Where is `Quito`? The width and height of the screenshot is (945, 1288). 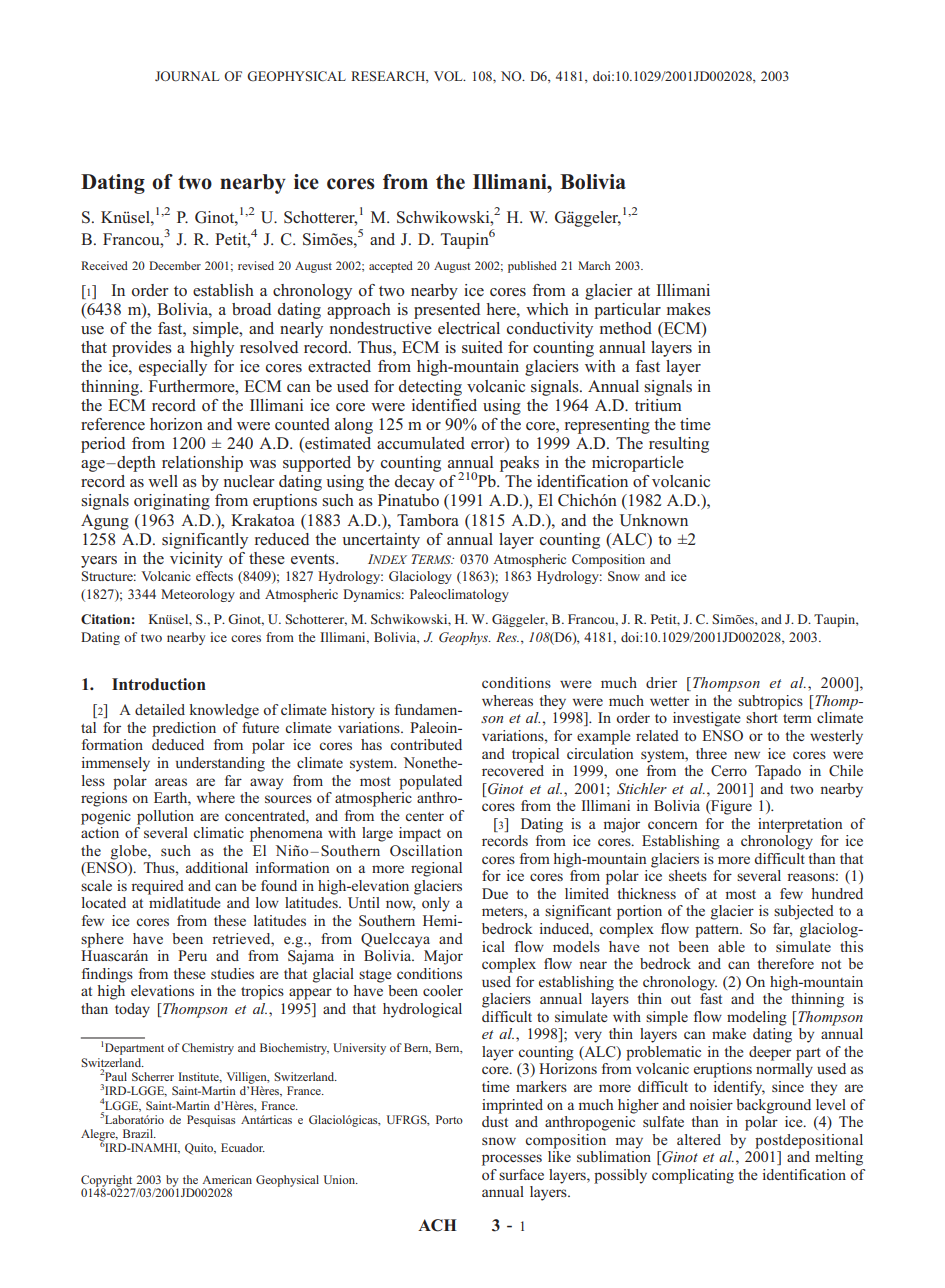 Quito is located at coordinates (200, 1149).
